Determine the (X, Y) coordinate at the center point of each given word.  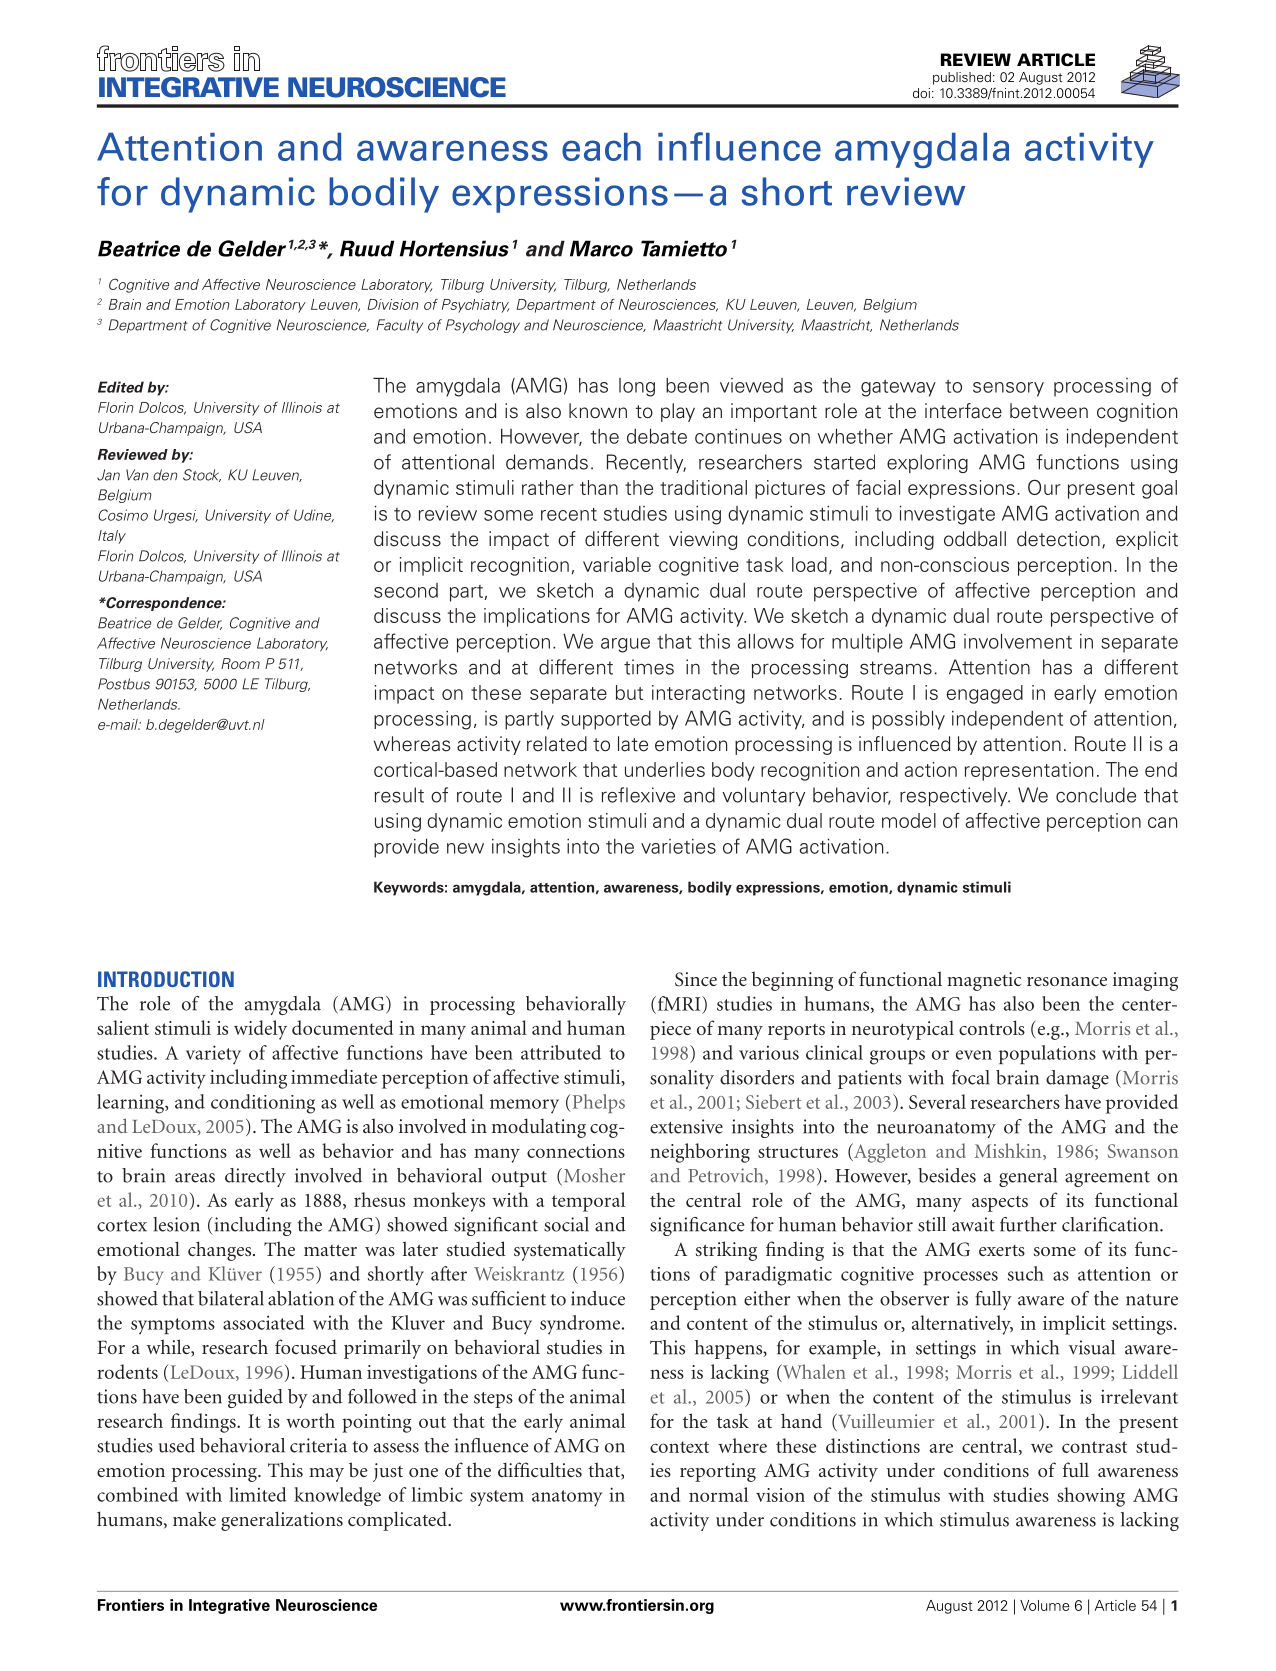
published (962, 78)
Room (240, 663)
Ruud (367, 248)
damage (1077, 1079)
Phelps (597, 1103)
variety (213, 1055)
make (194, 1518)
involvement (1018, 641)
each (601, 146)
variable (617, 564)
